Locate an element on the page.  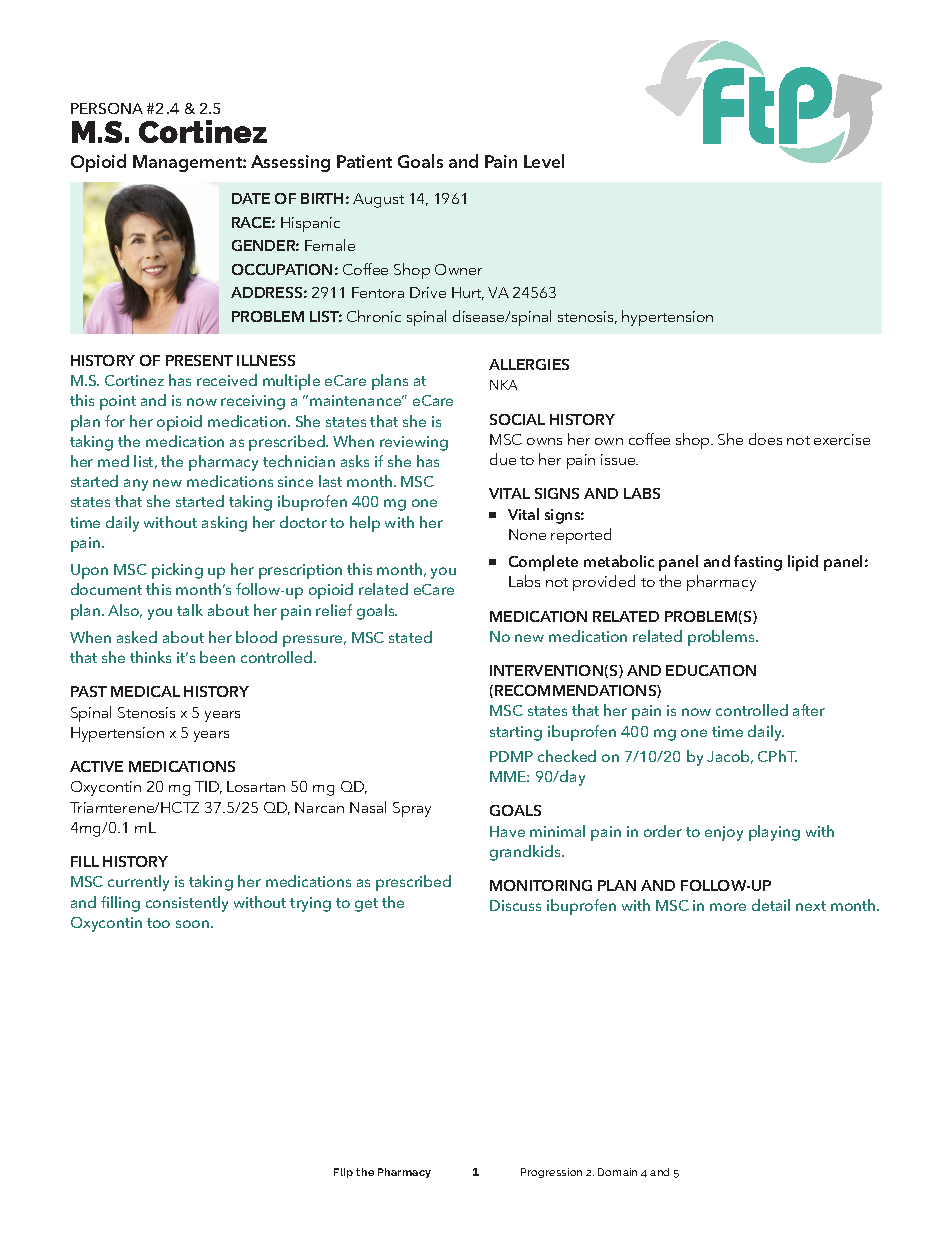
Flip is located at coordinates (343, 1173).
